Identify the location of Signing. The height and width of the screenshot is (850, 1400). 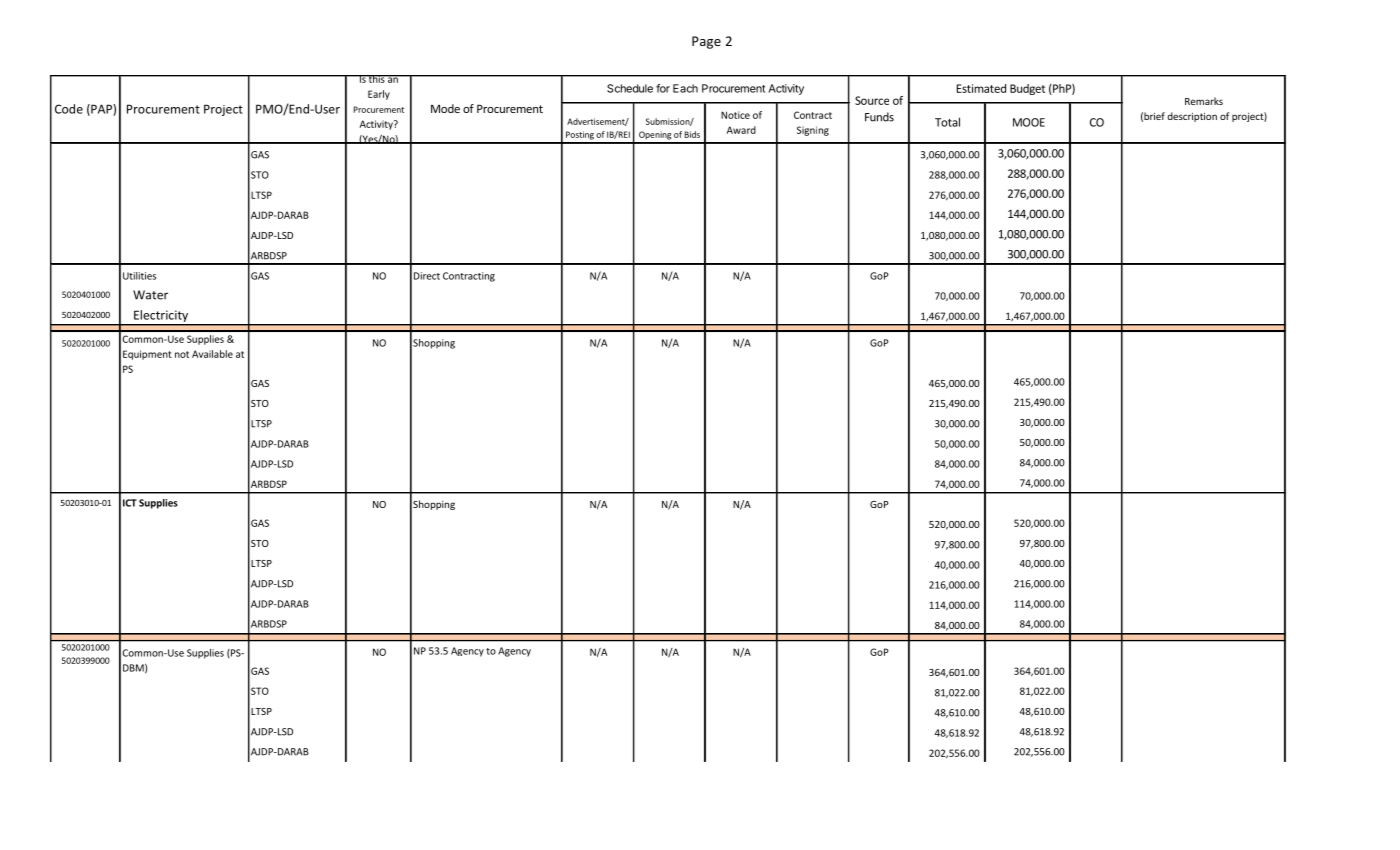
(813, 131).
